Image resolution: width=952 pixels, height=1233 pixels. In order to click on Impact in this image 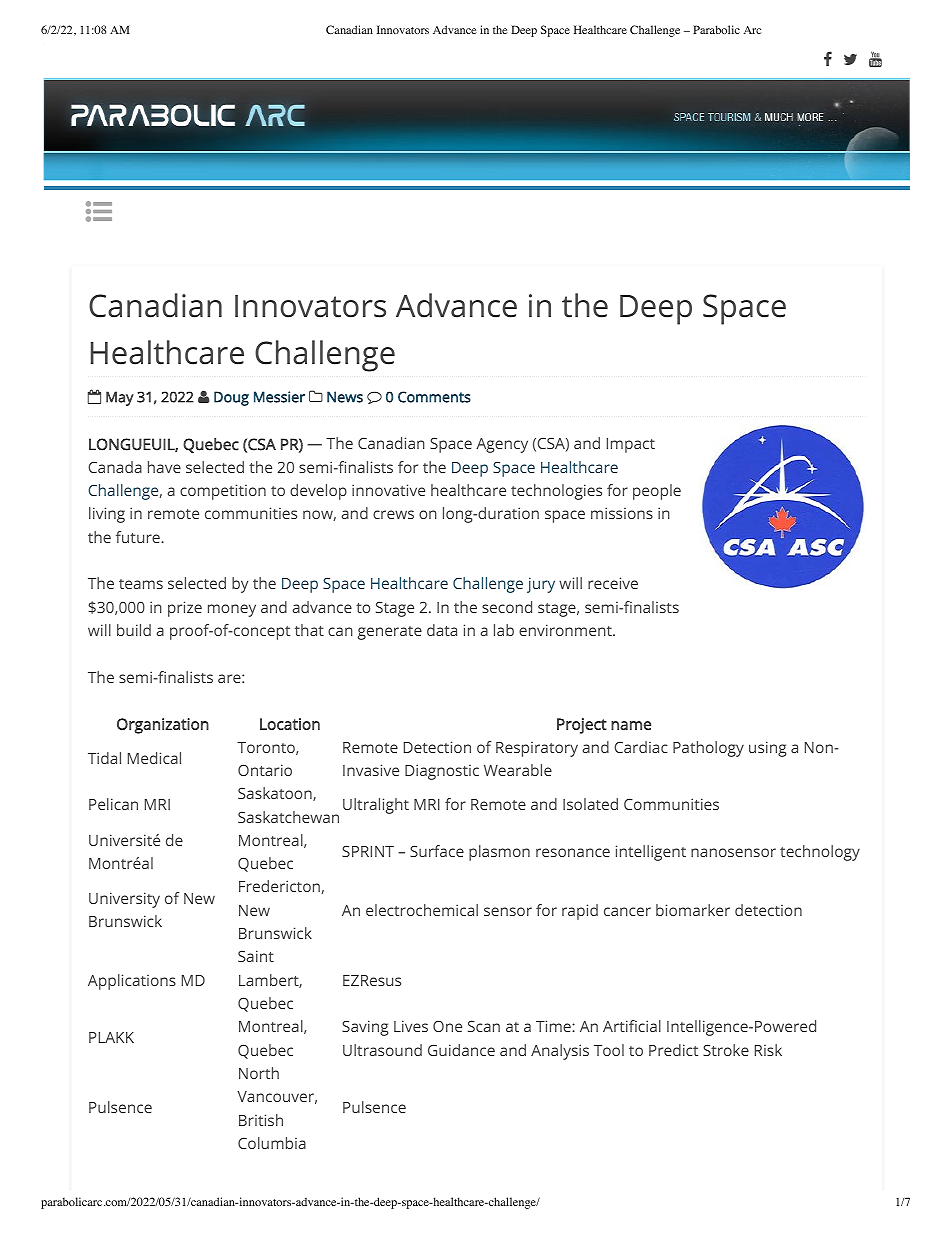, I will do `click(631, 445)`.
